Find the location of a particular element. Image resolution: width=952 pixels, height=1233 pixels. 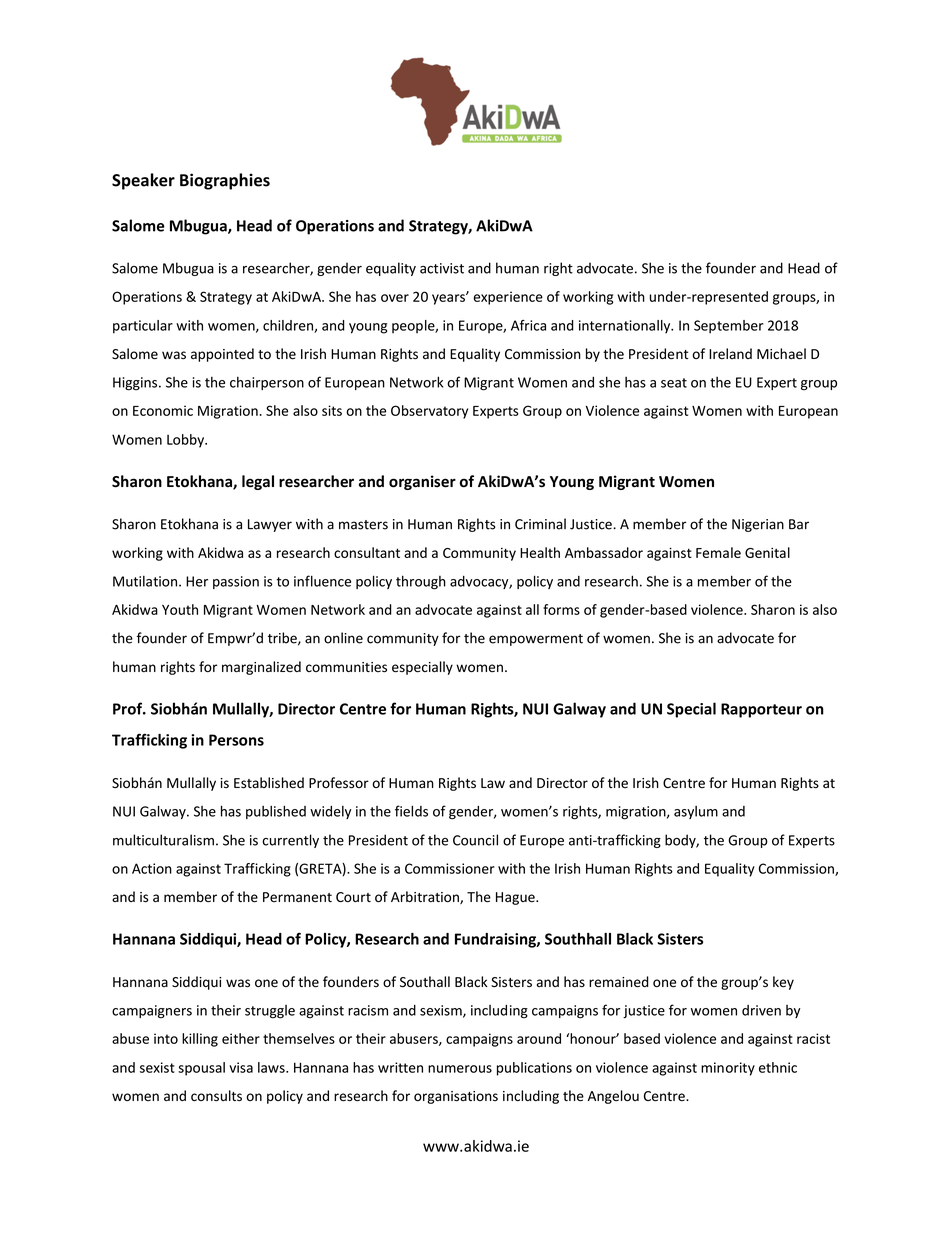

marginalized is located at coordinates (261, 668).
